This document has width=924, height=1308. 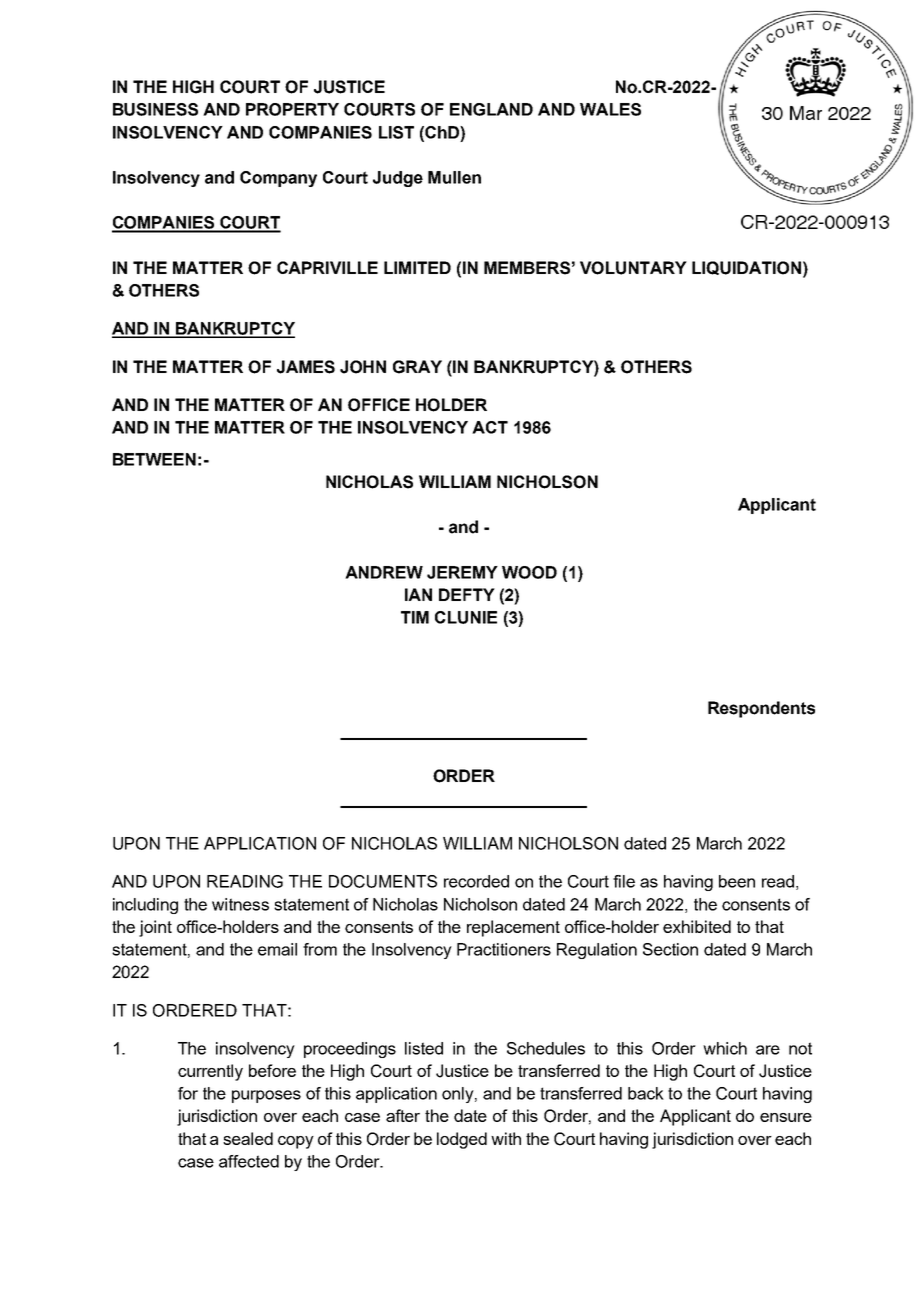 What do you see at coordinates (278, 179) in the document?
I see `Company` at bounding box center [278, 179].
